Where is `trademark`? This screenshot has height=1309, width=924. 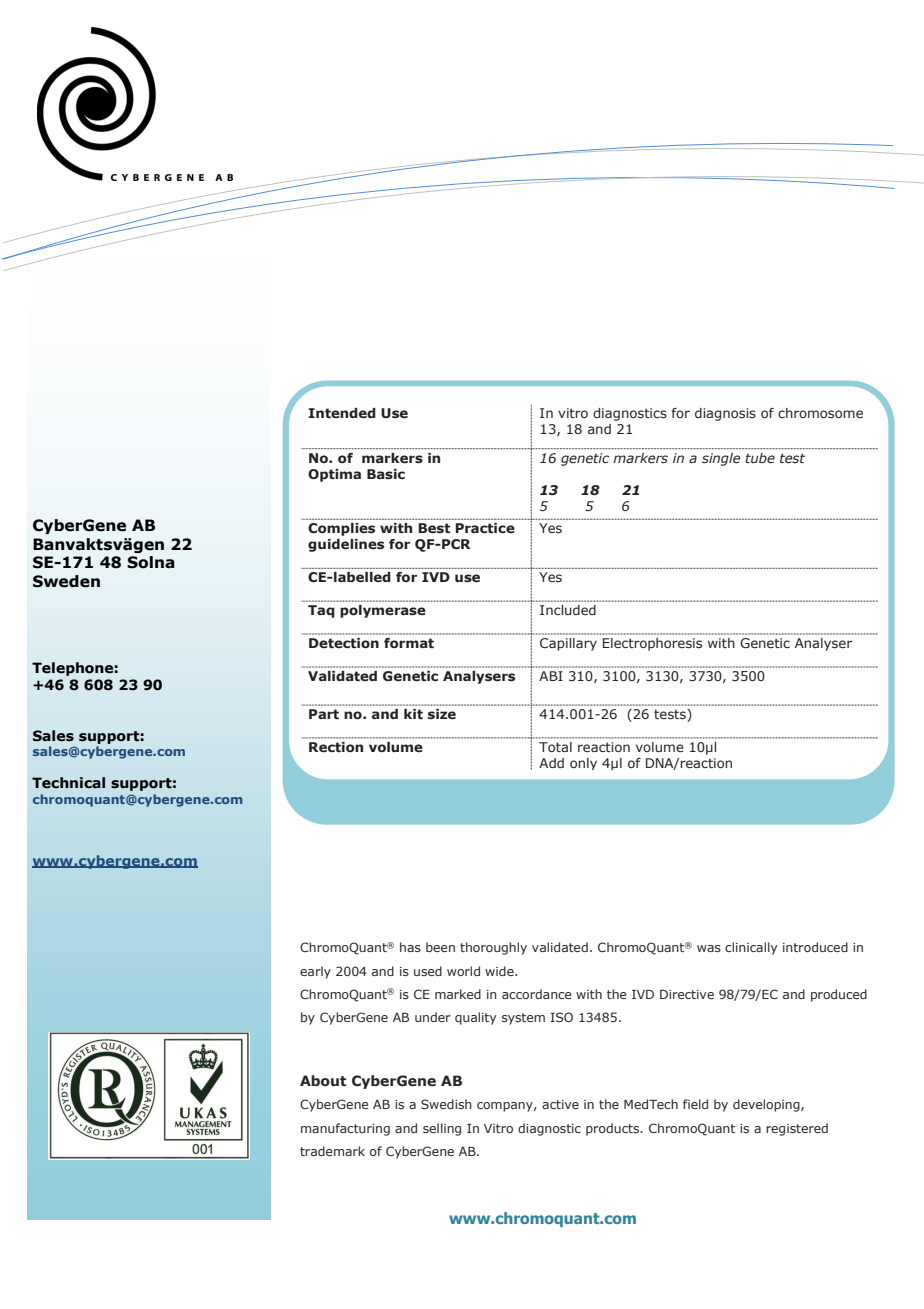
trademark is located at coordinates (332, 1151).
